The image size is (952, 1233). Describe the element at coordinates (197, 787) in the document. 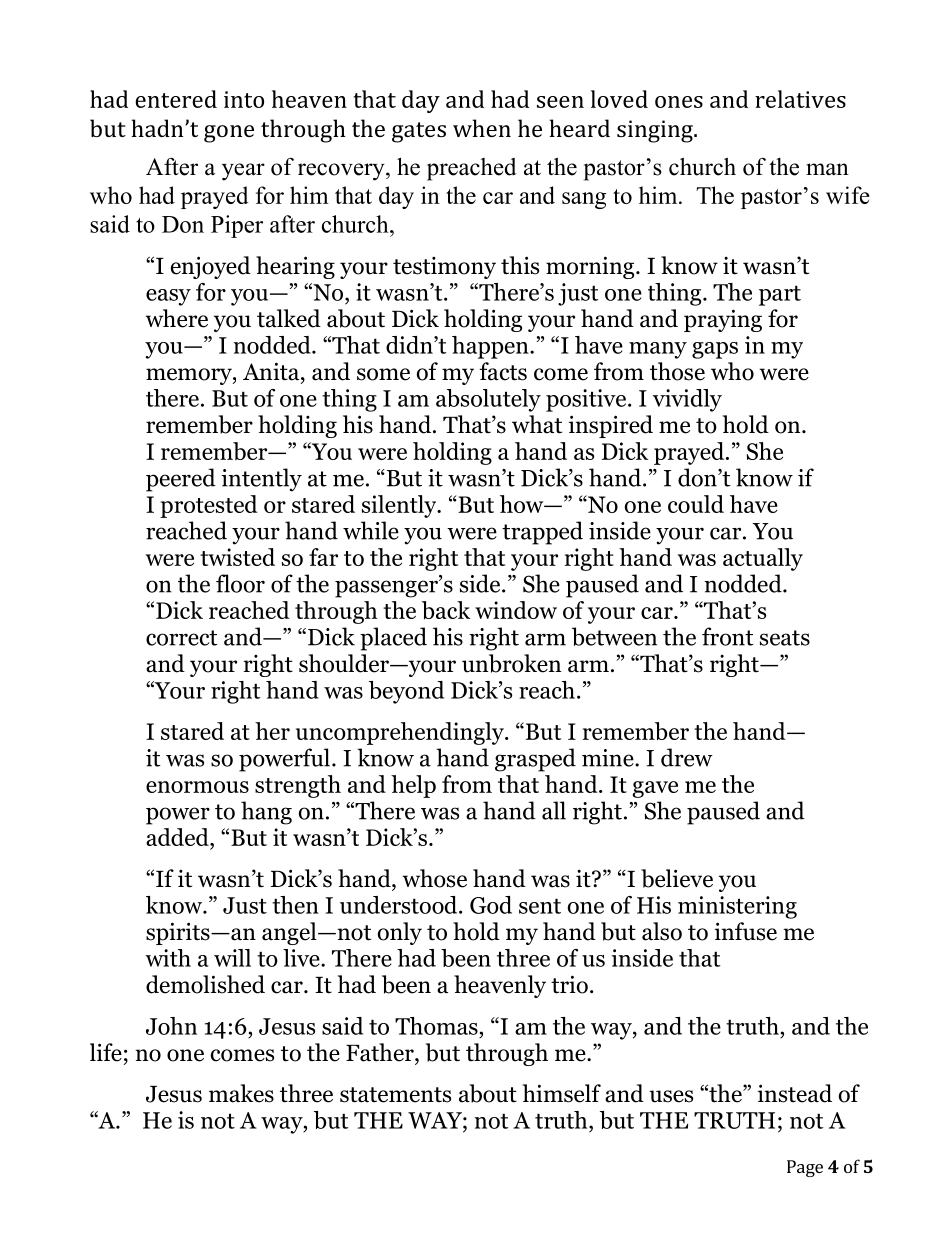

I see `enormous` at that location.
